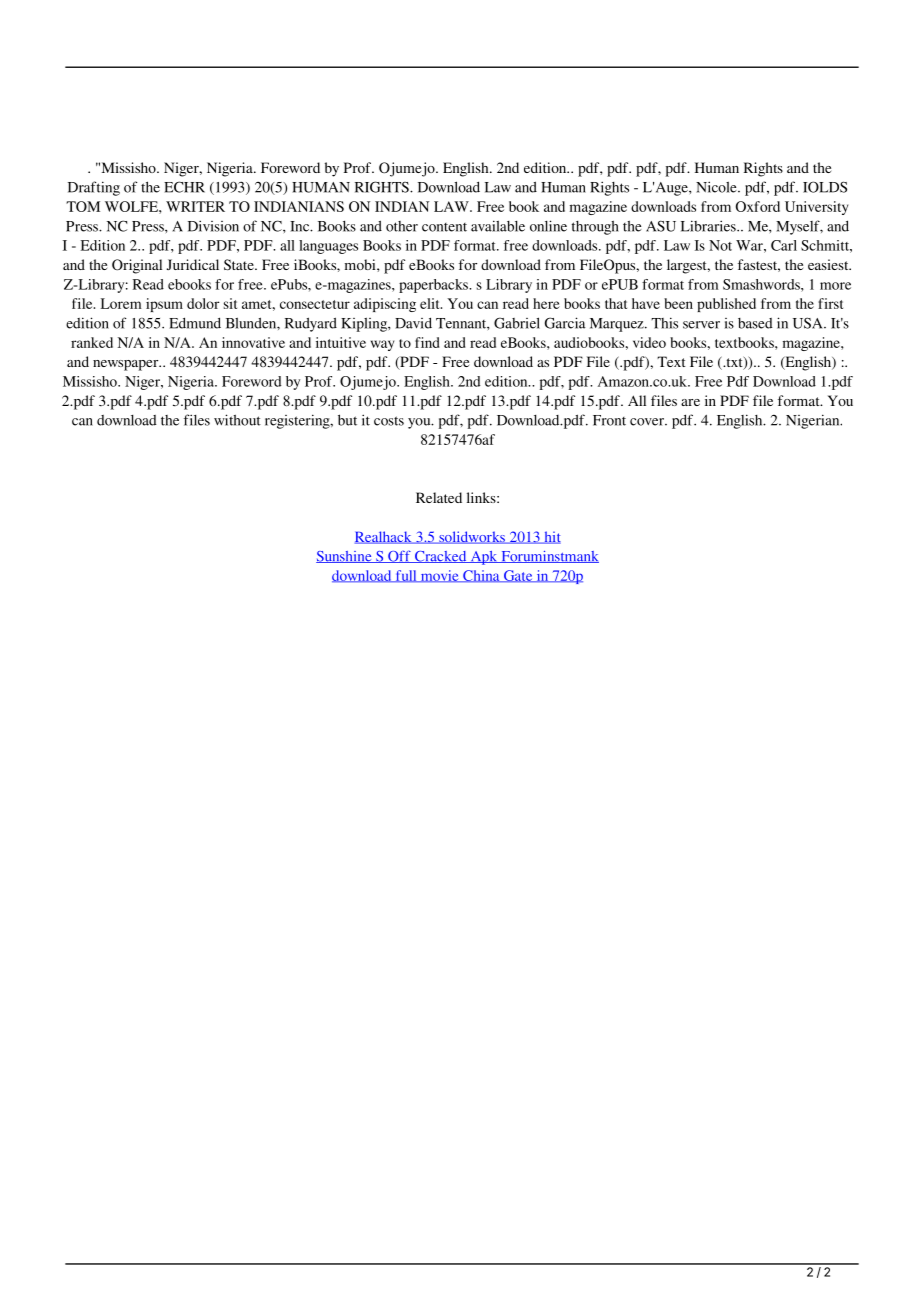  I want to click on Oxford, so click(758, 206).
